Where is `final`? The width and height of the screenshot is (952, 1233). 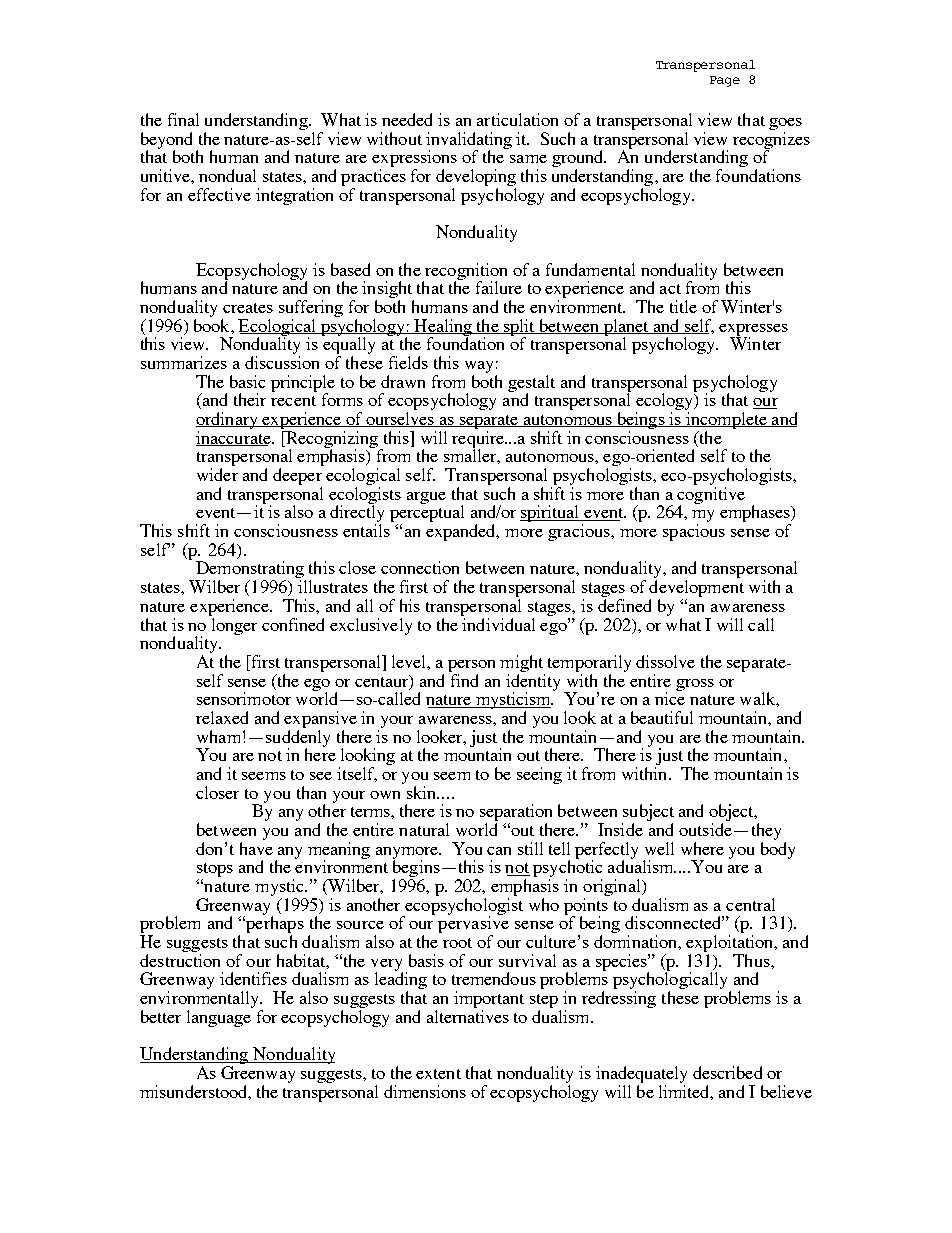
final is located at coordinates (183, 119).
